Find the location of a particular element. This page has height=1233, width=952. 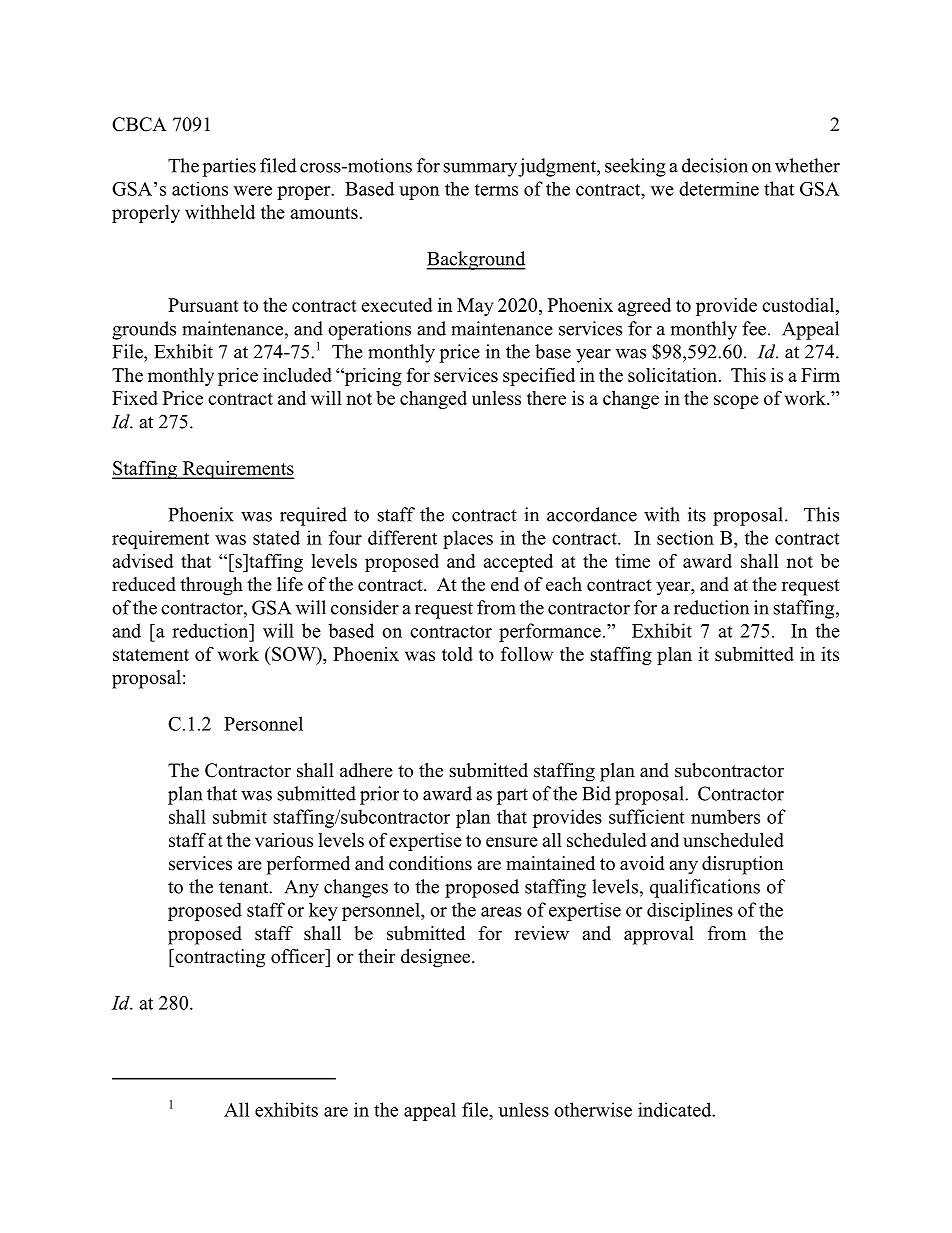

summary is located at coordinates (480, 170).
